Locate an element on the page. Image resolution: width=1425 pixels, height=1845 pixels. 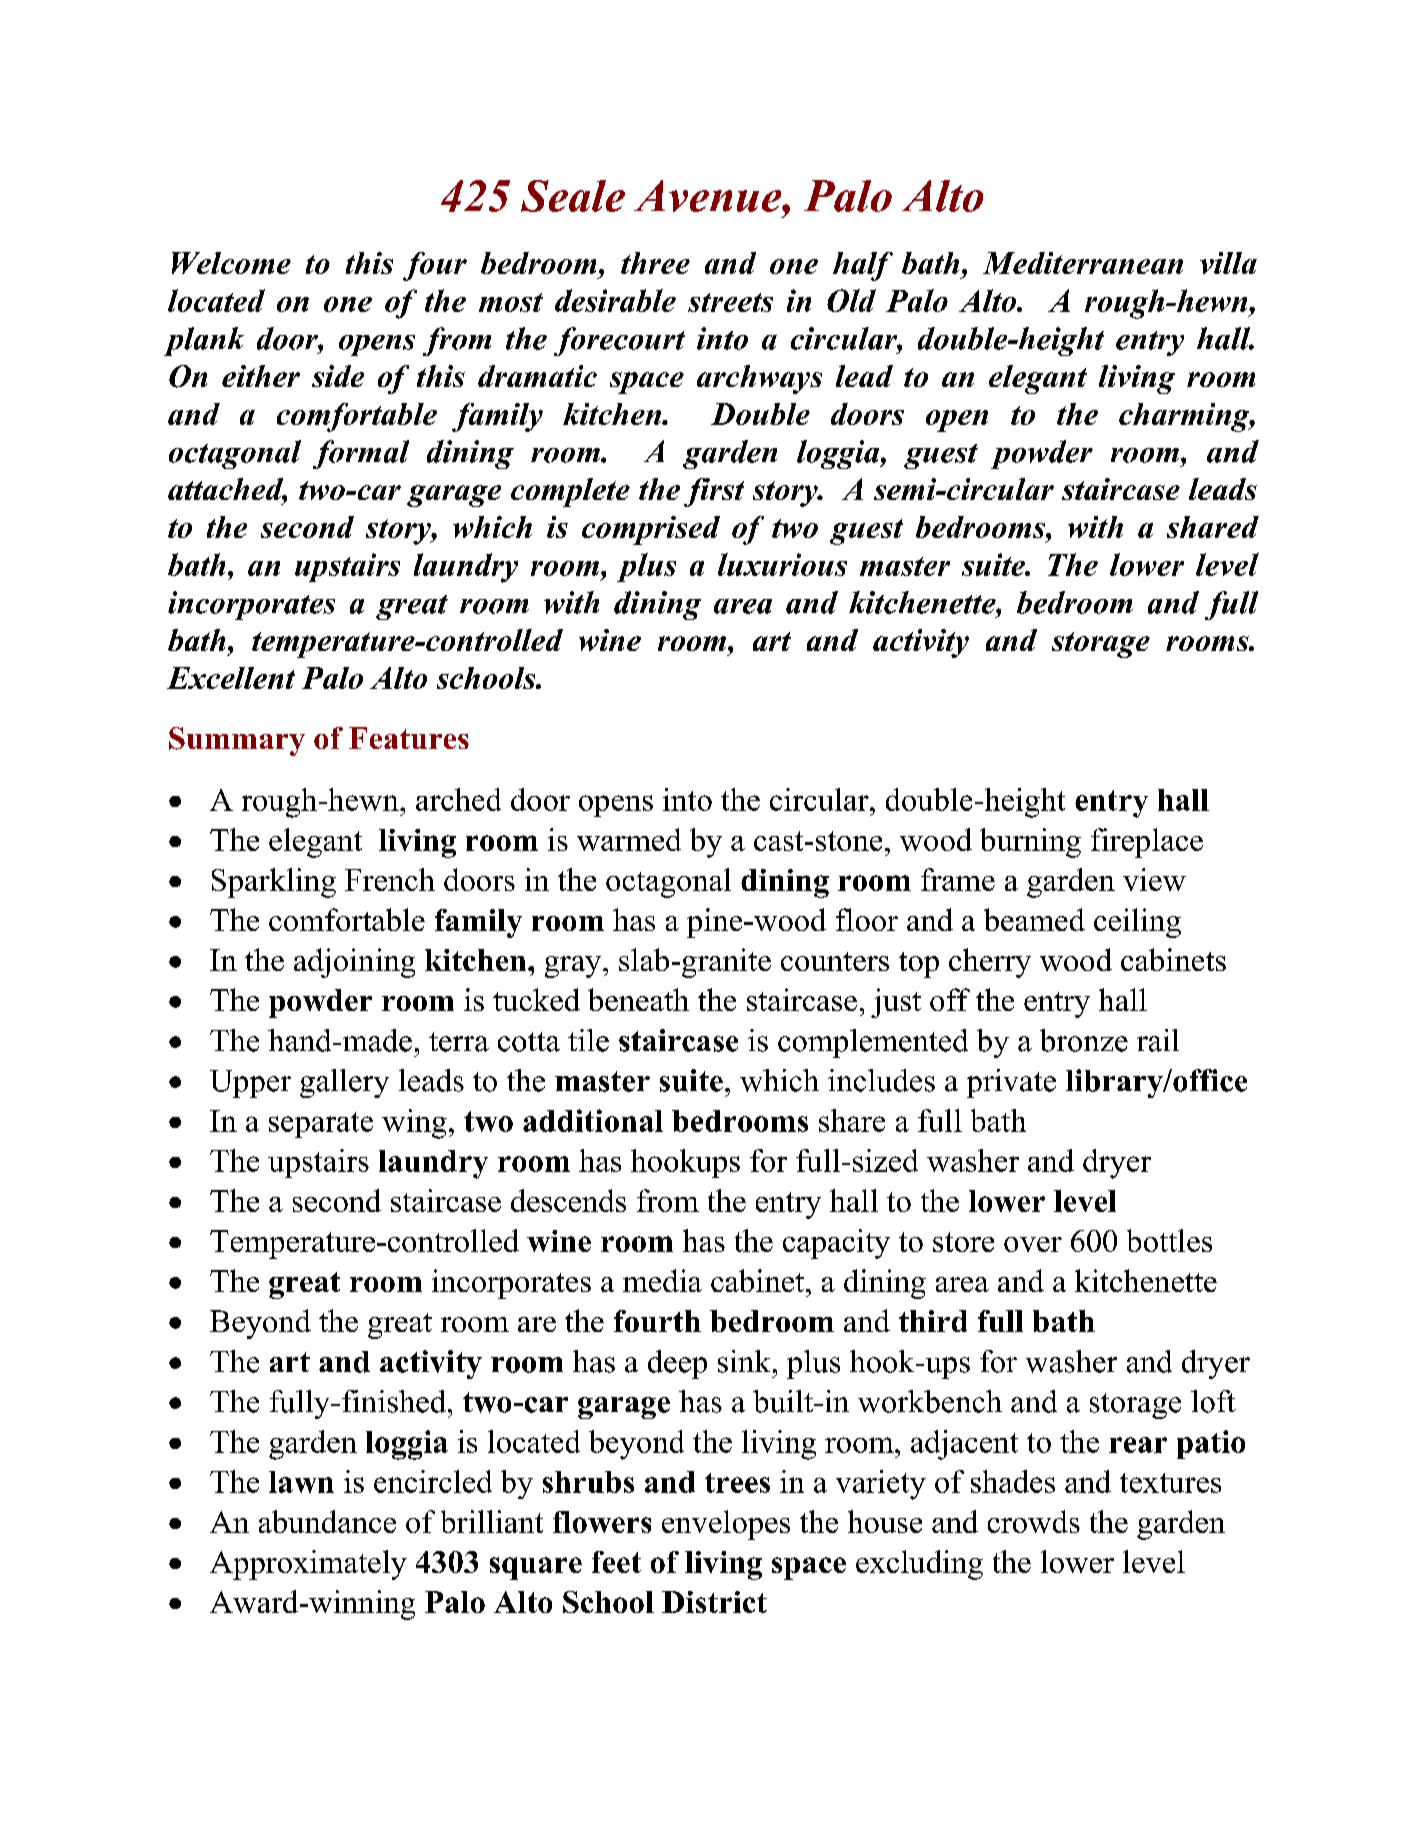
Welcome is located at coordinates (231, 263).
